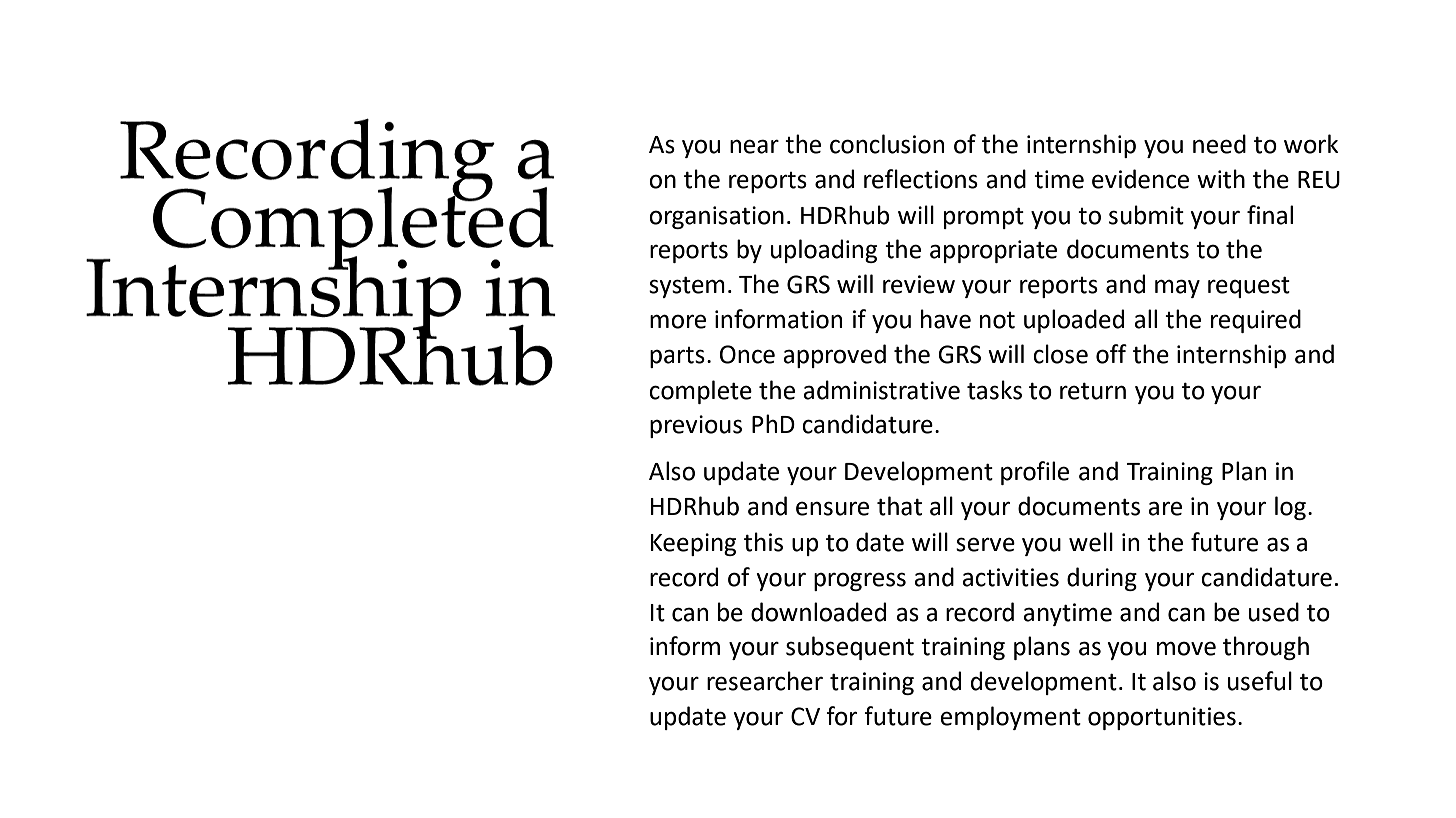 The height and width of the screenshot is (818, 1456). I want to click on Once, so click(747, 354).
